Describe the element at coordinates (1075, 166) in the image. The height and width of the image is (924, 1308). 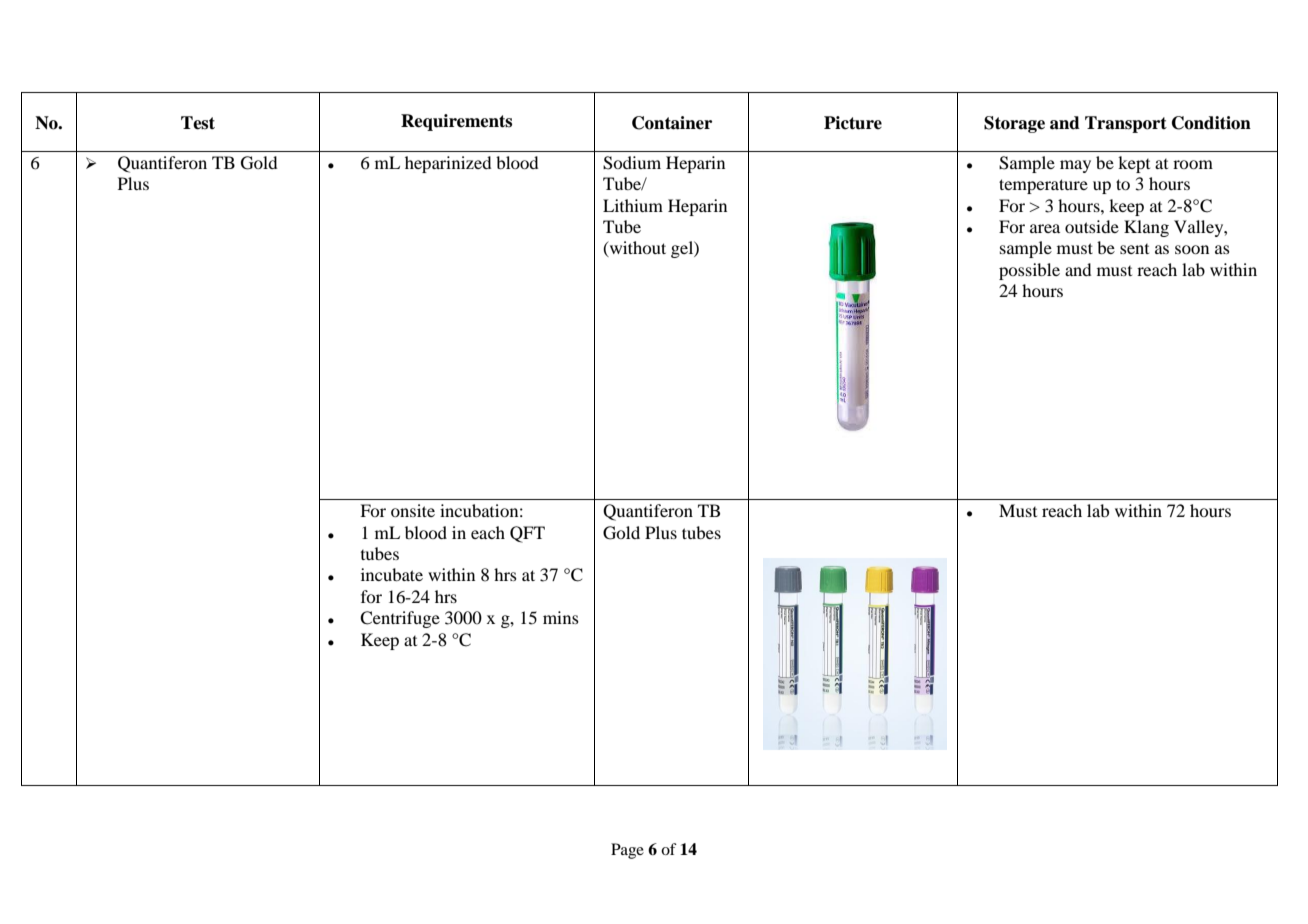
I see `may` at that location.
